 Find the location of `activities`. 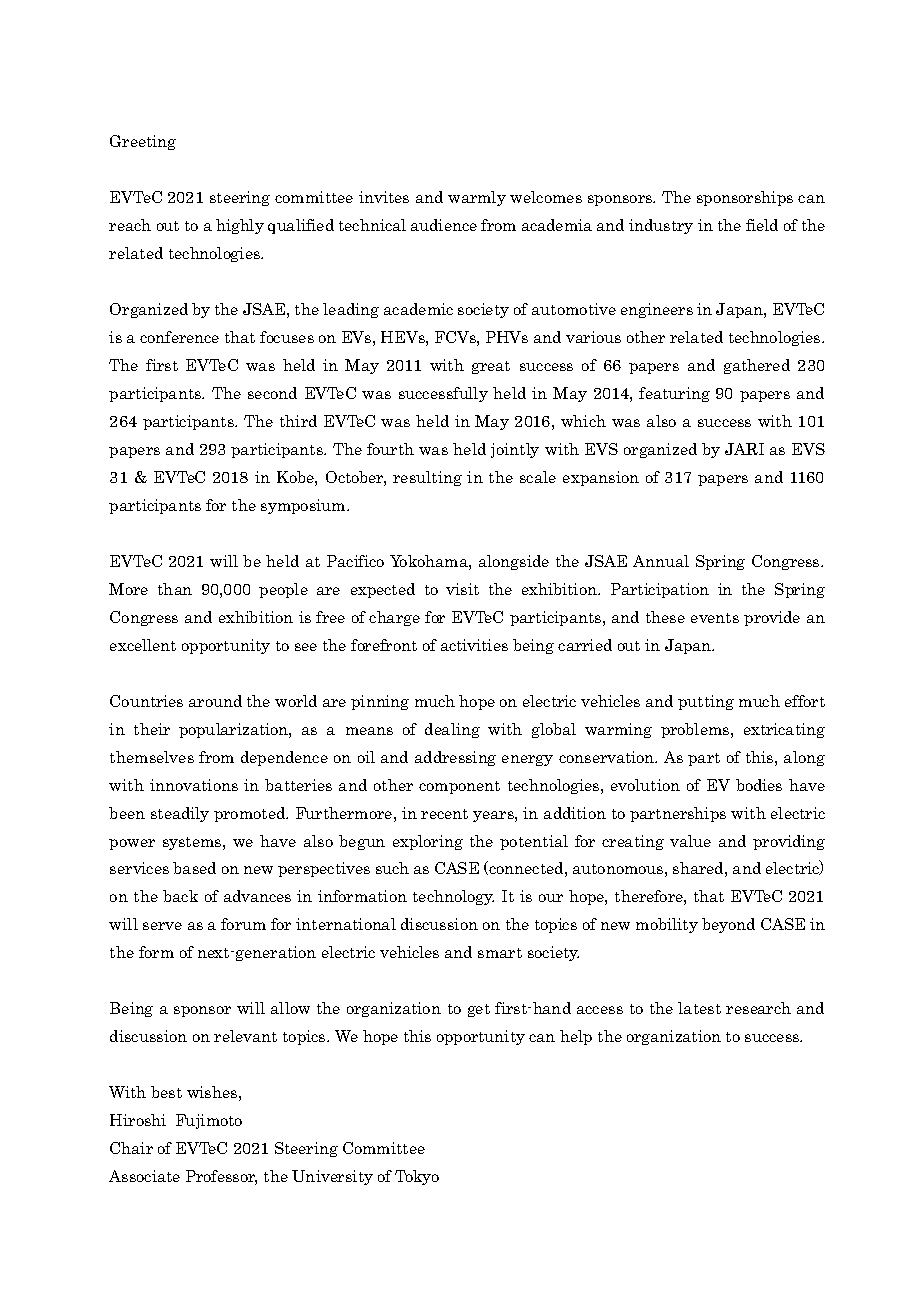

activities is located at coordinates (474, 645).
